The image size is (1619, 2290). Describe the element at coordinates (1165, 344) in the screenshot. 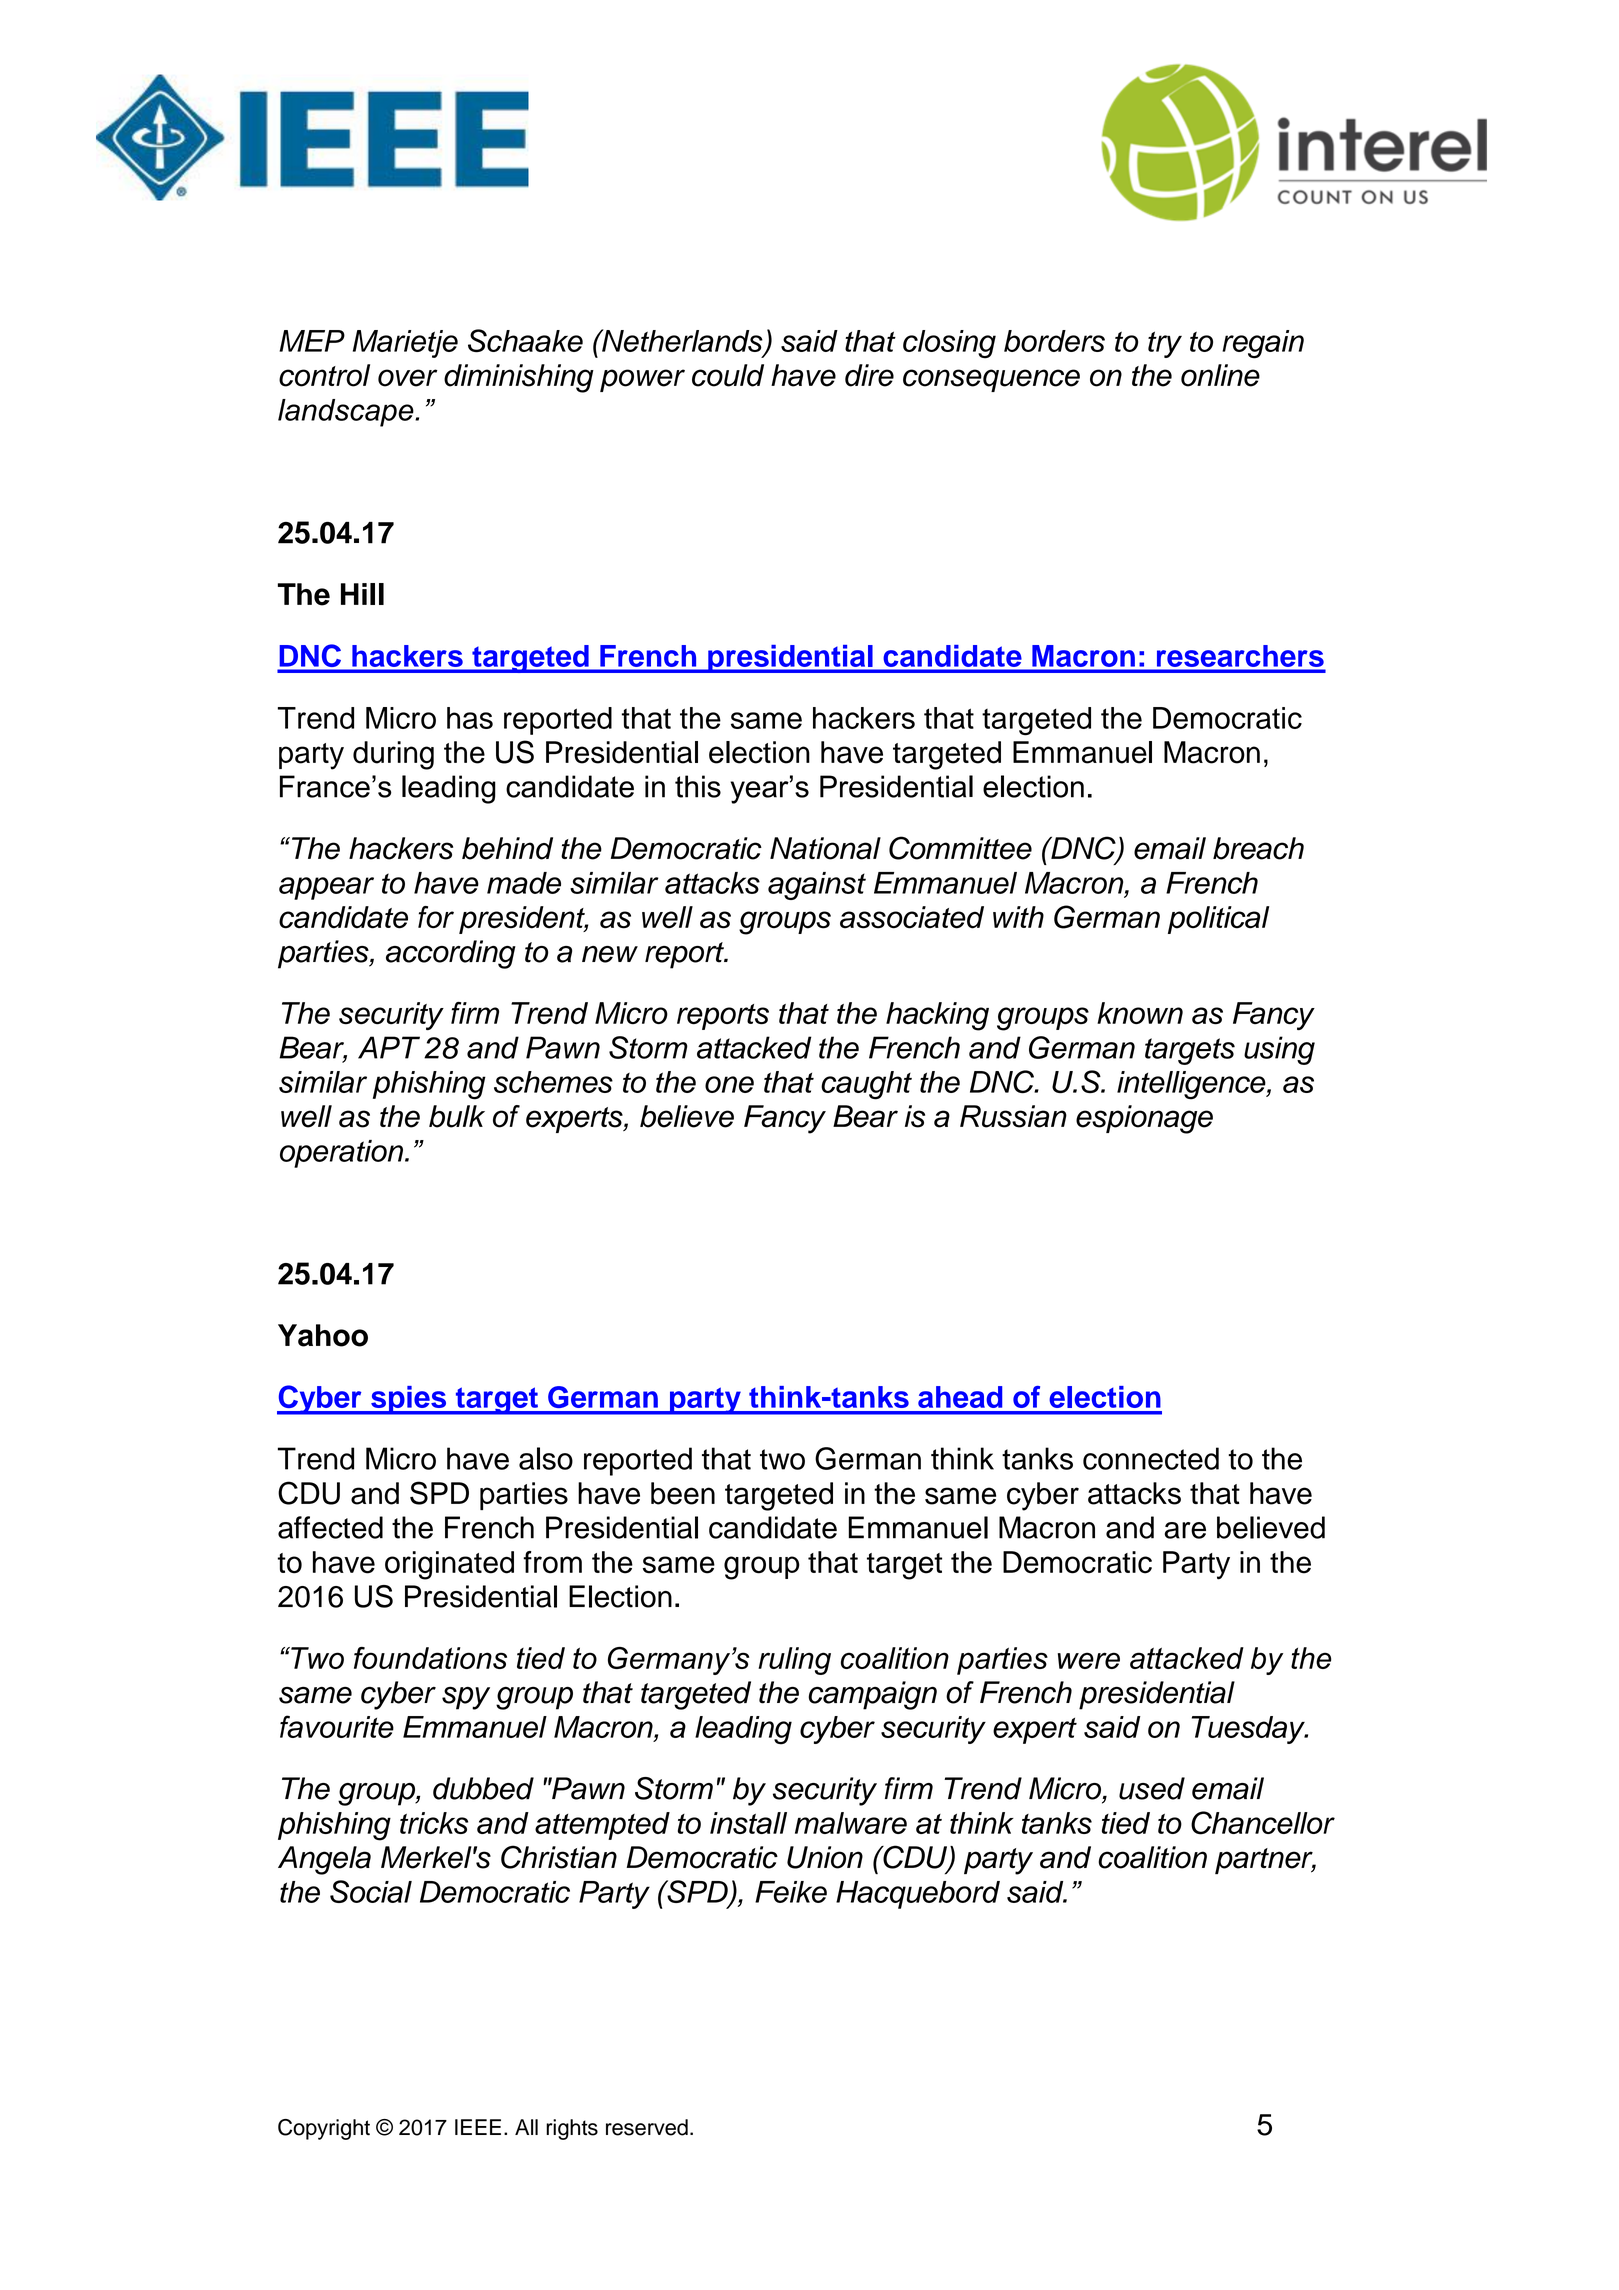

I see `try` at that location.
